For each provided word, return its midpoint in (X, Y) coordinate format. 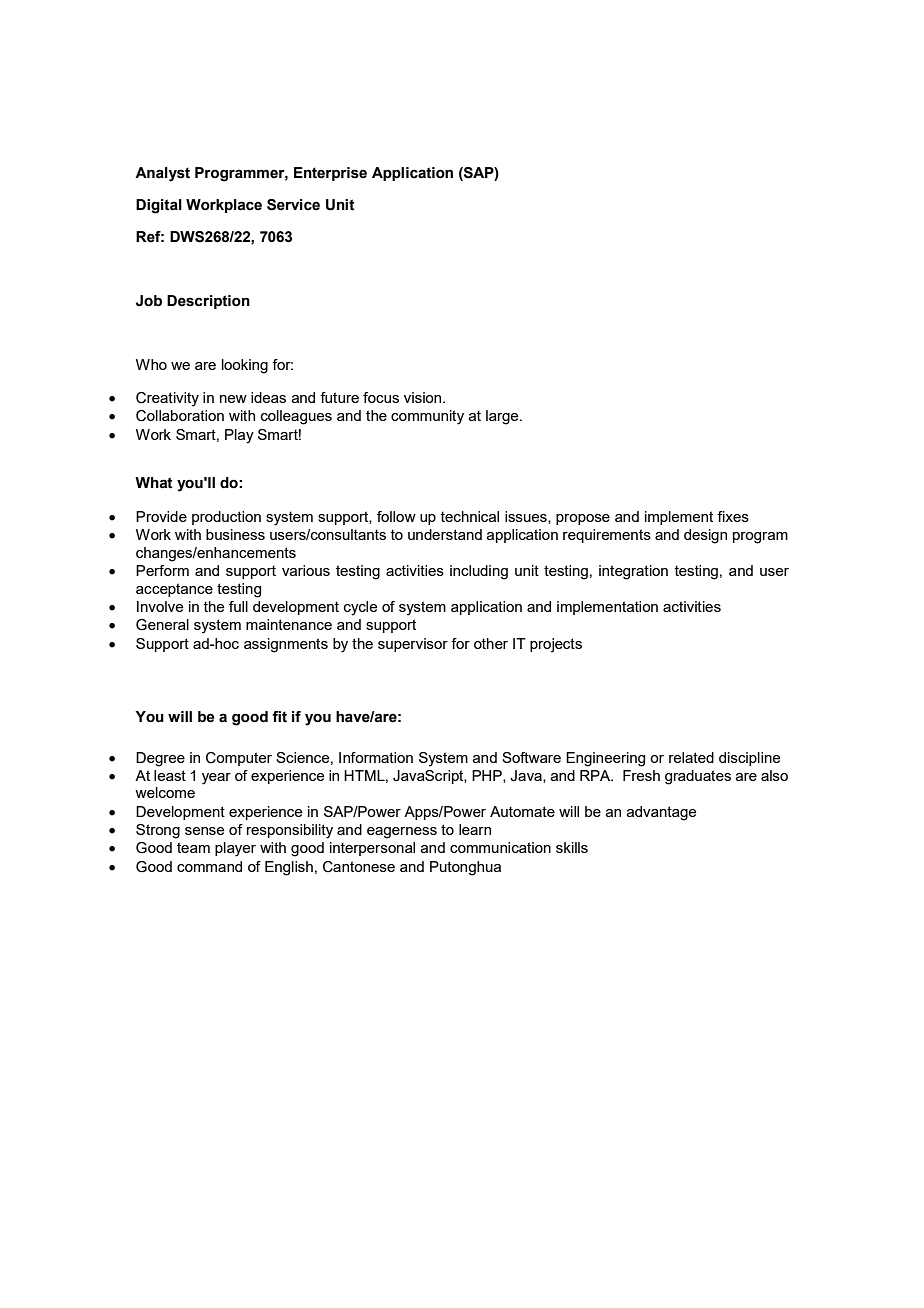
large (503, 417)
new (233, 399)
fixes (733, 516)
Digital (159, 206)
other (491, 643)
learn (475, 829)
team (193, 847)
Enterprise (330, 174)
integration (633, 572)
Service (293, 205)
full (238, 606)
